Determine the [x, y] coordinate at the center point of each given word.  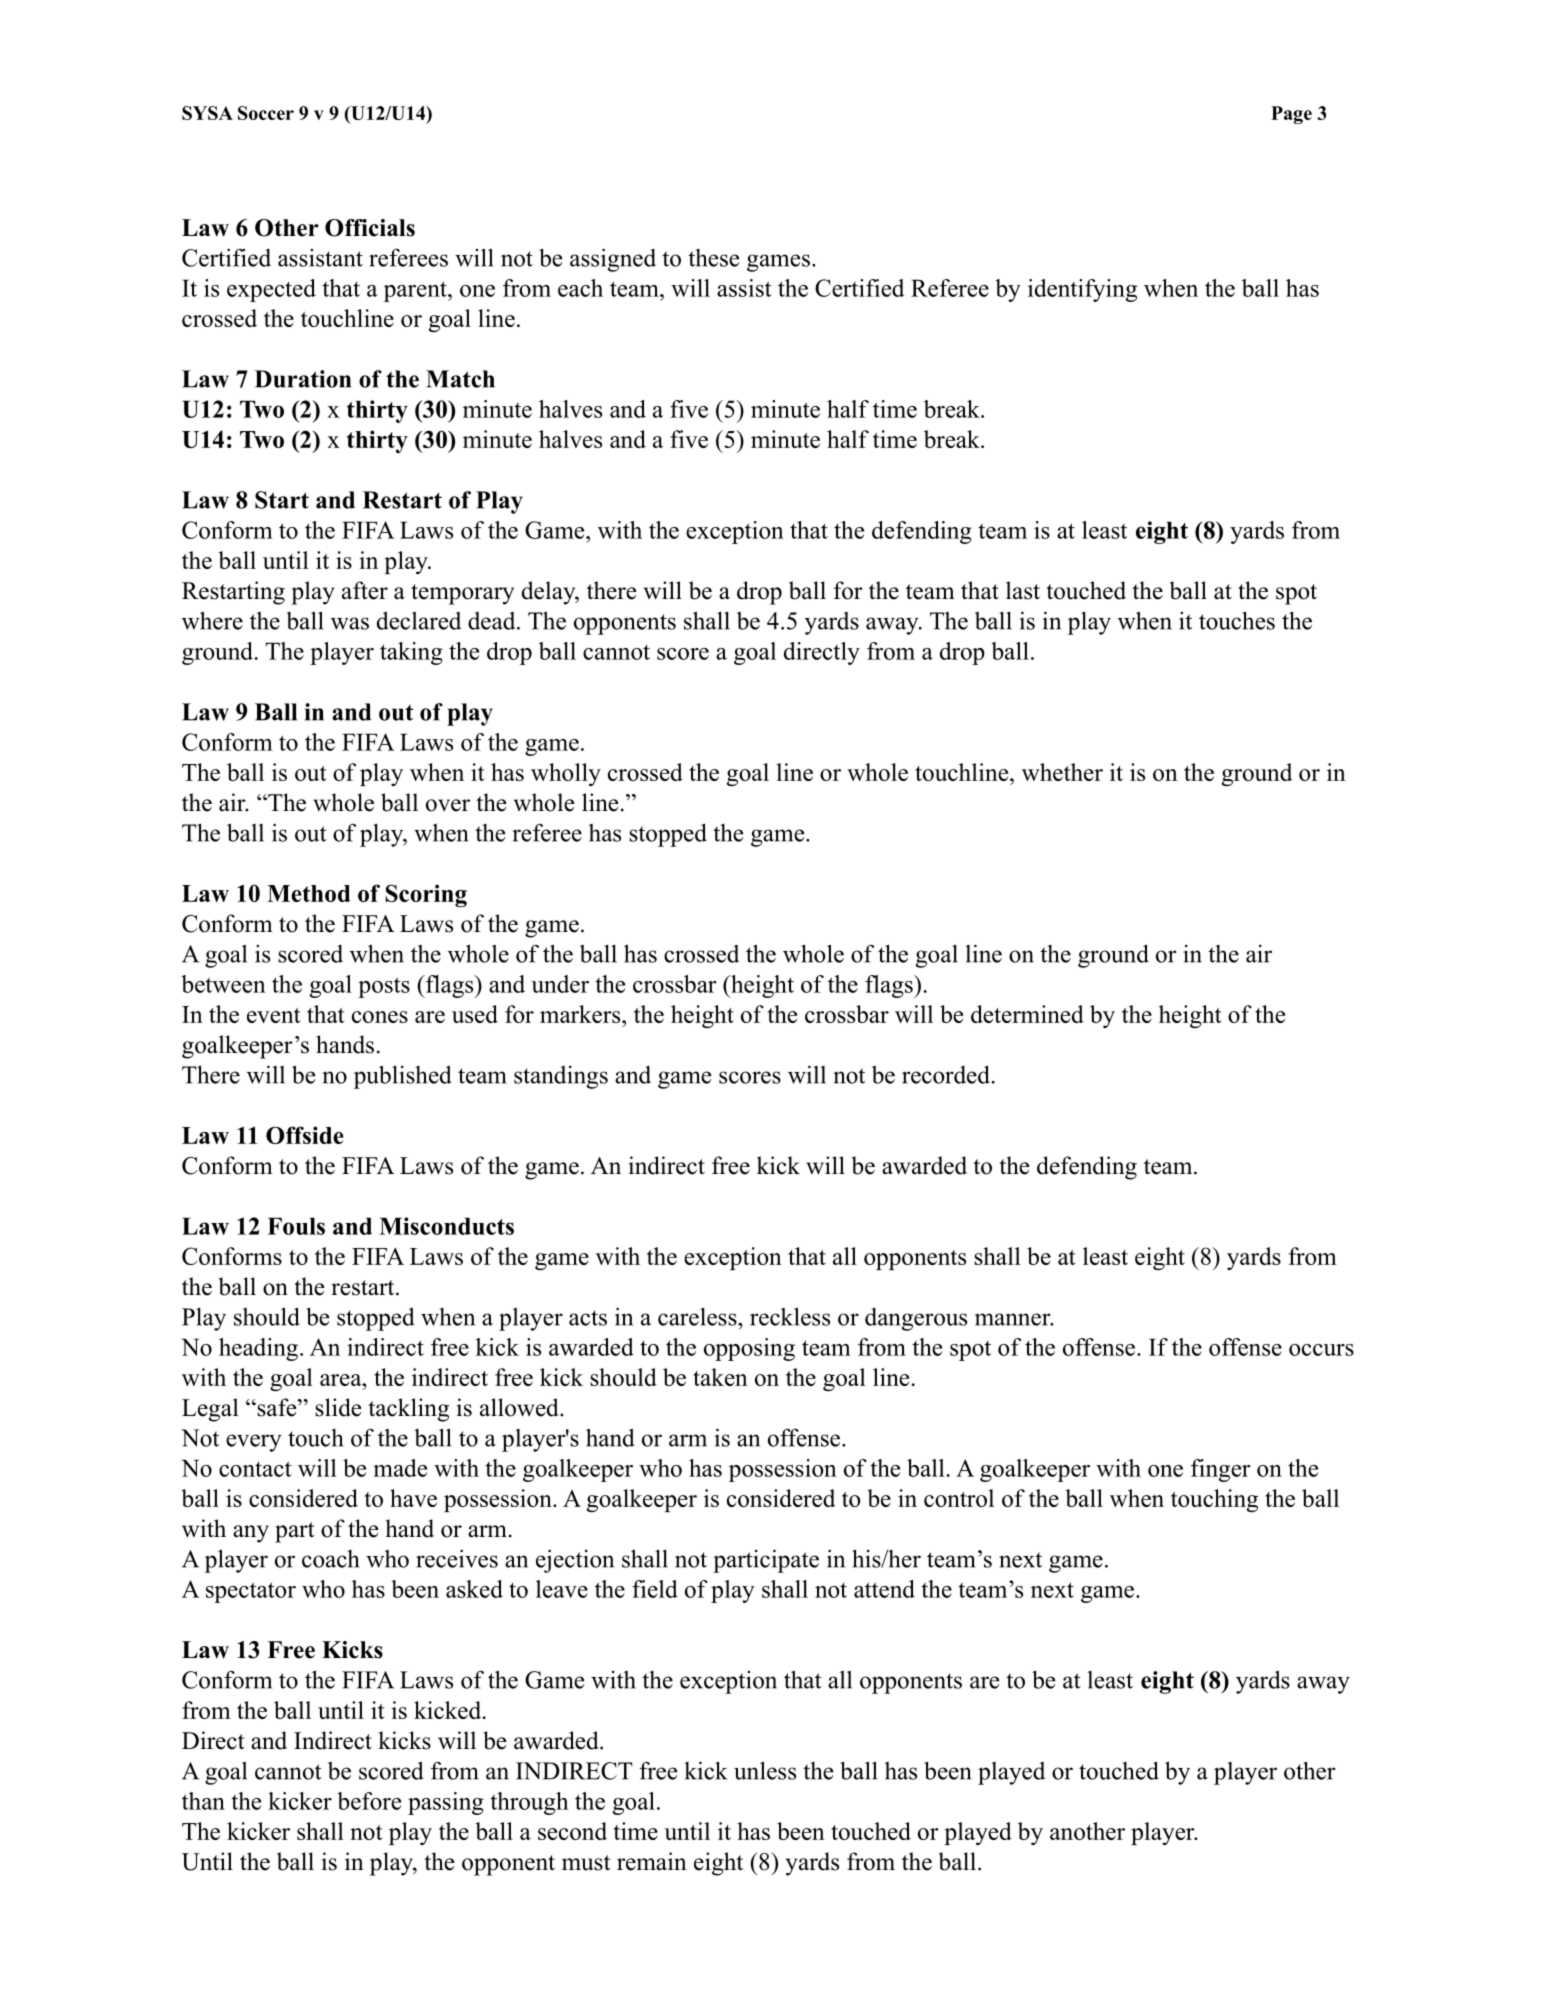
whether [1062, 772]
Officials [370, 228]
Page [1291, 115]
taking [411, 653]
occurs [1321, 1350]
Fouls [296, 1226]
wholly [566, 774]
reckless [790, 1316]
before [369, 1801]
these [713, 258]
